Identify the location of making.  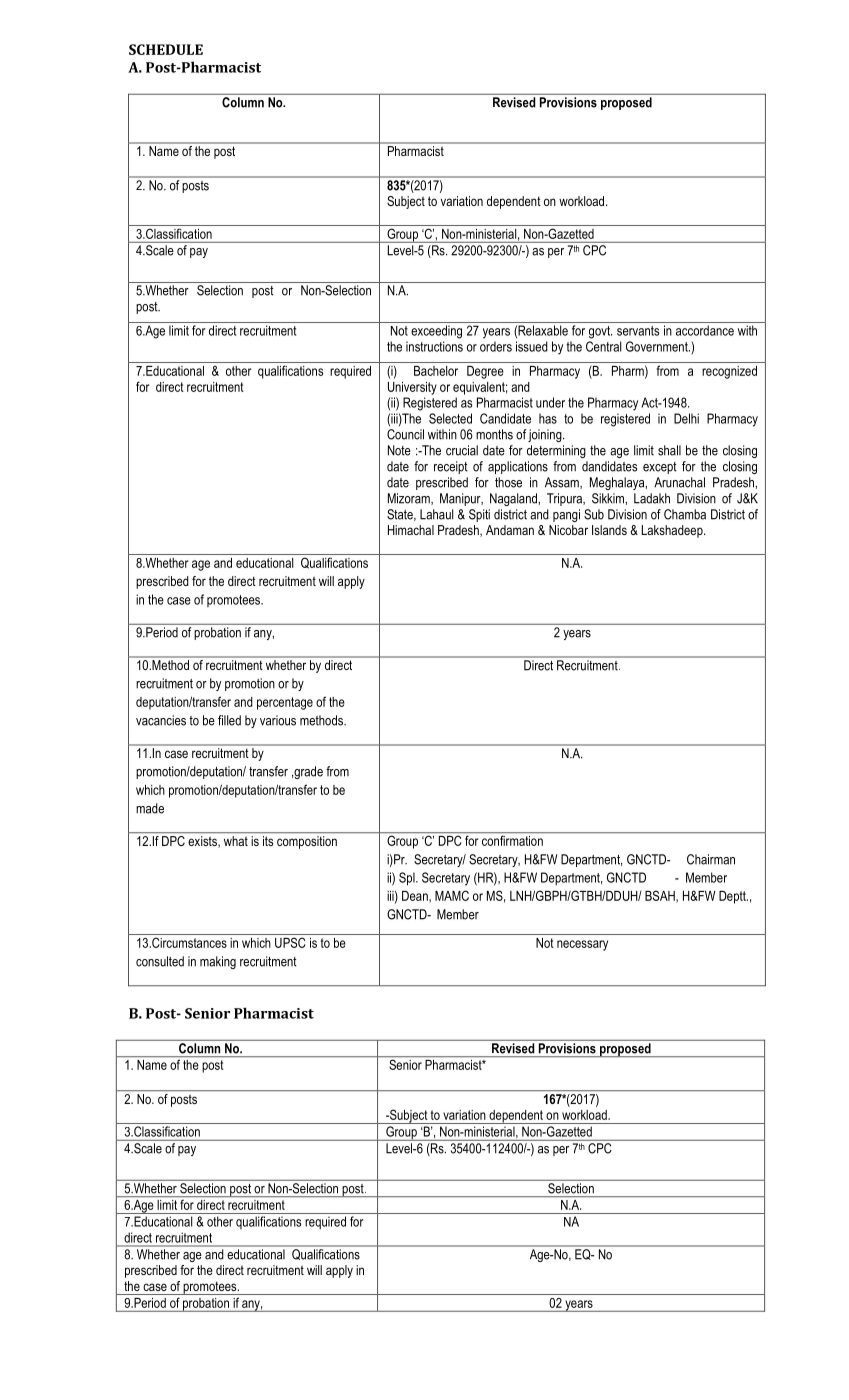
(218, 962).
